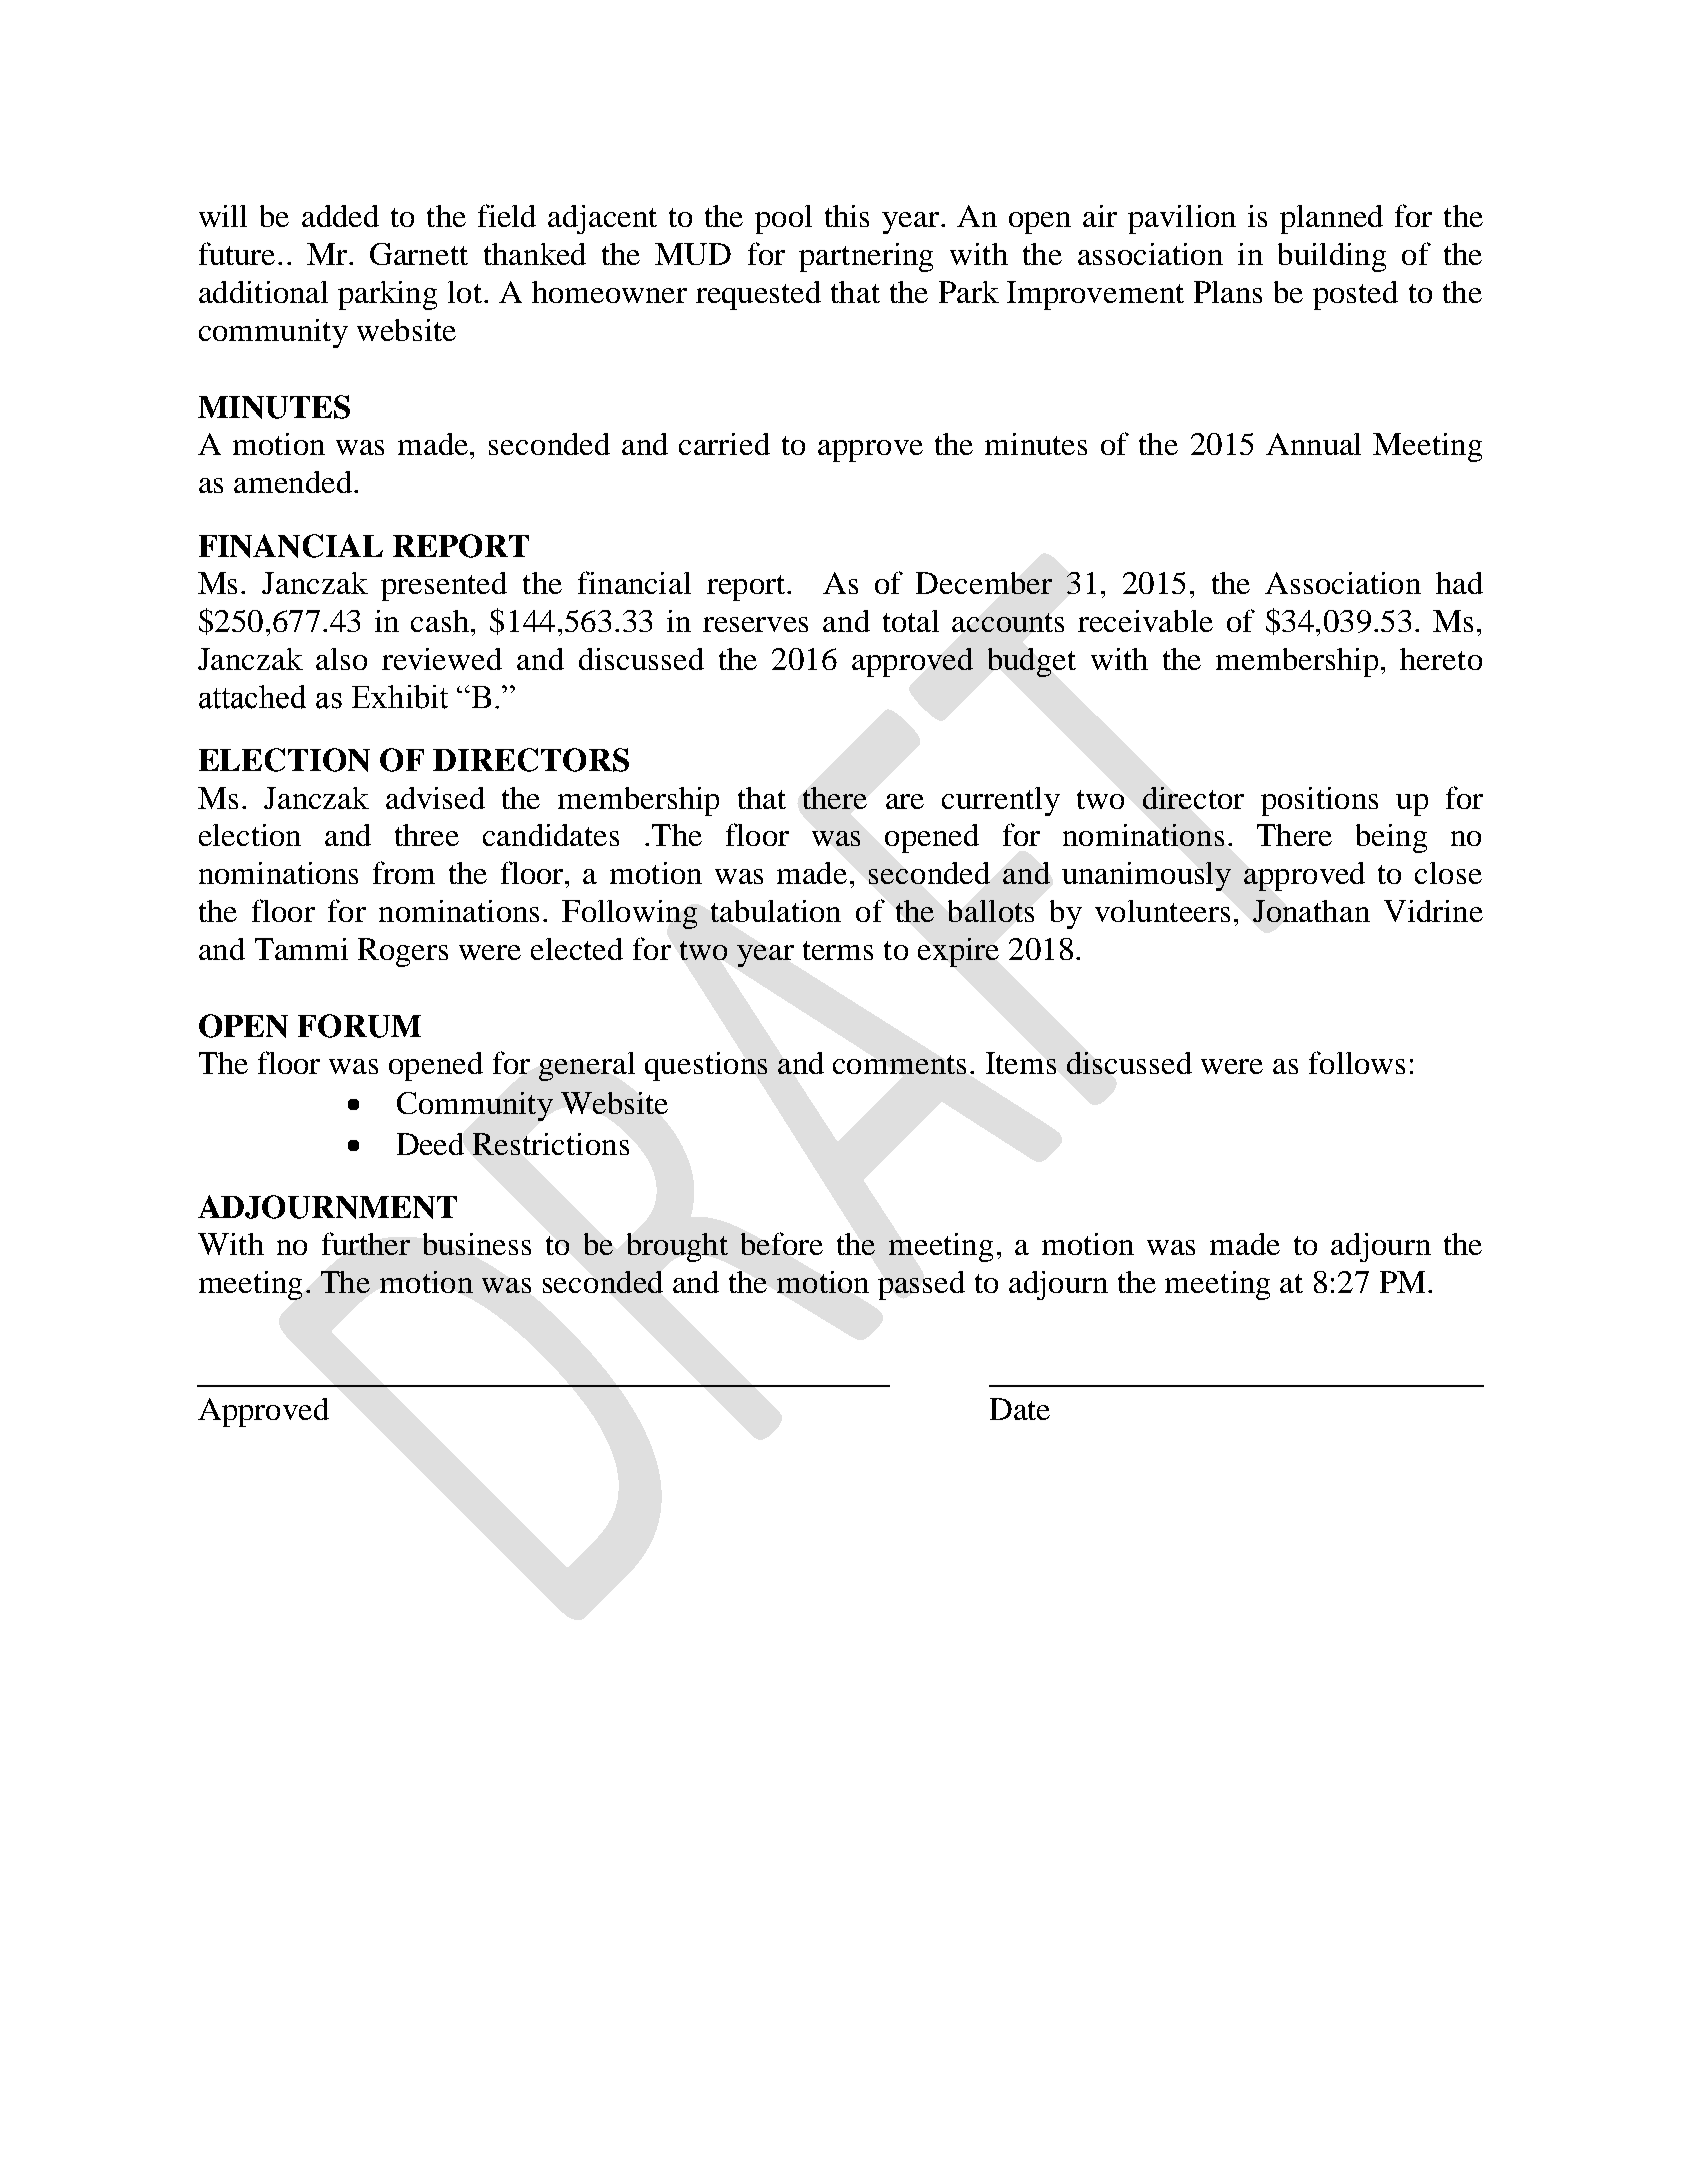 The height and width of the page is (2175, 1681). I want to click on Garnett, so click(419, 254).
